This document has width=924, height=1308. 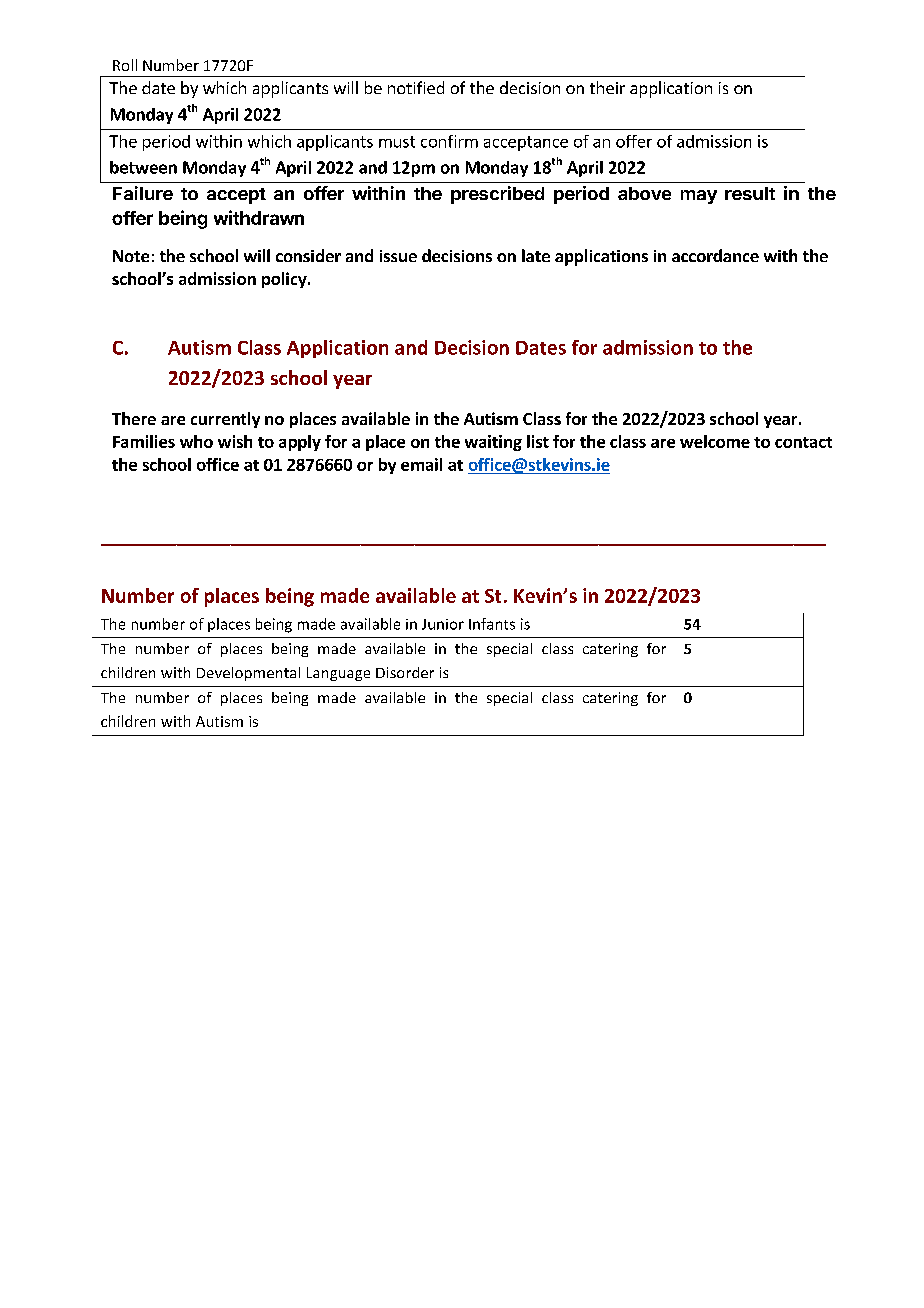 What do you see at coordinates (715, 255) in the document?
I see `accordance` at bounding box center [715, 255].
